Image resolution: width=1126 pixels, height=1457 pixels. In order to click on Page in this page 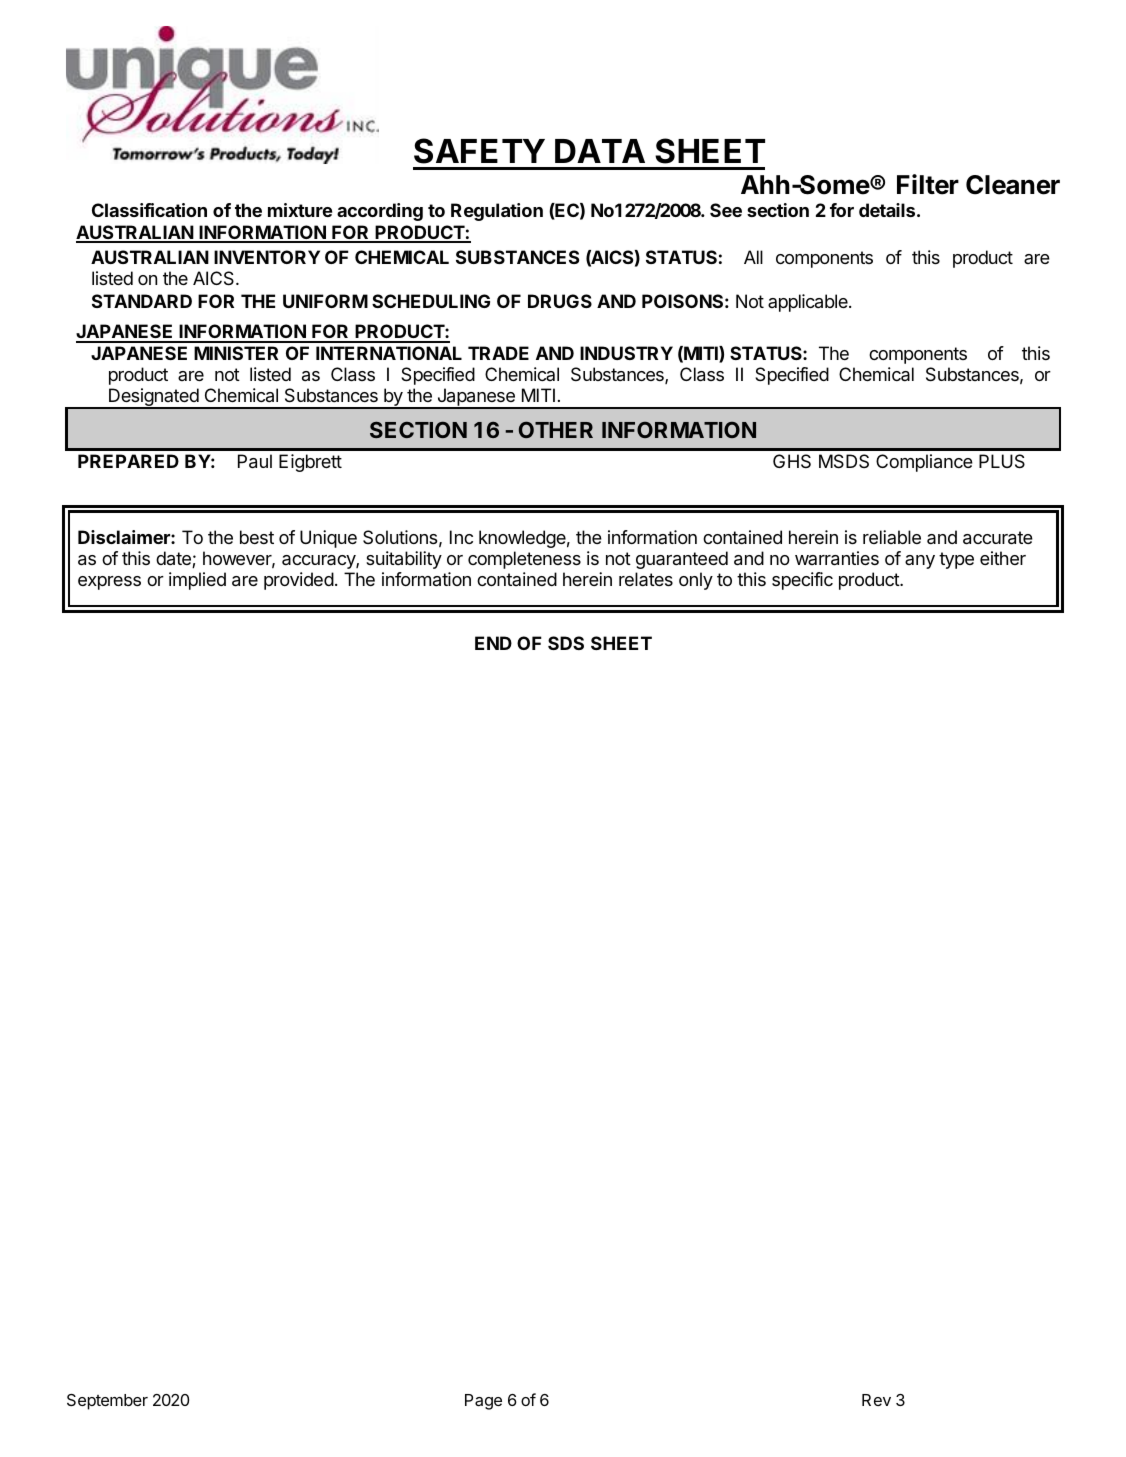, I will do `click(483, 1402)`.
